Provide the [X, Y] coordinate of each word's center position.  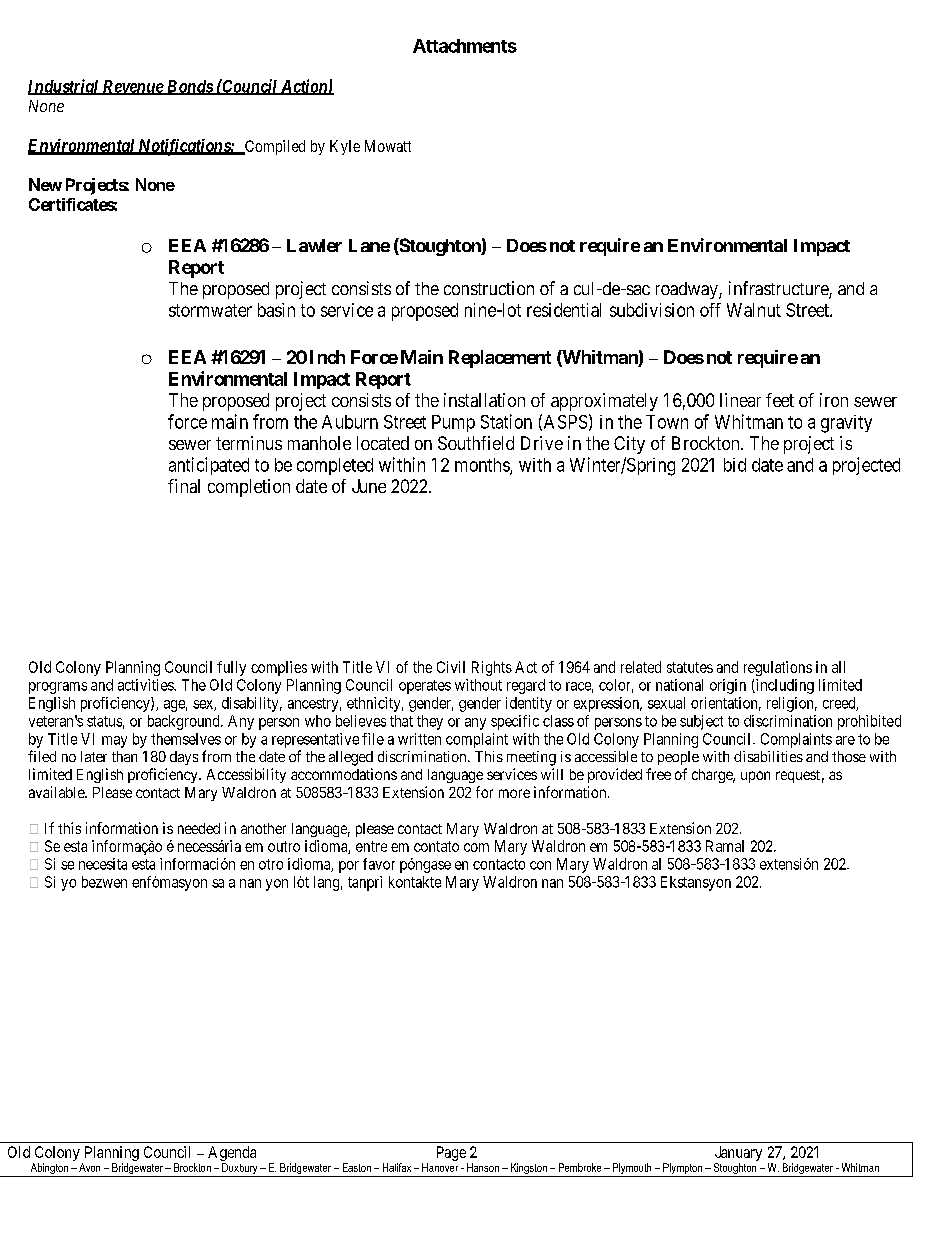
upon [755, 777]
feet [780, 400]
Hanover [440, 1167]
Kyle [345, 147]
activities [146, 685]
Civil [451, 667]
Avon [89, 1167]
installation [484, 400]
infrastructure [779, 289]
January [738, 1155]
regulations [778, 668]
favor [379, 864]
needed [199, 828]
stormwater [210, 310]
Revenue [132, 87]
